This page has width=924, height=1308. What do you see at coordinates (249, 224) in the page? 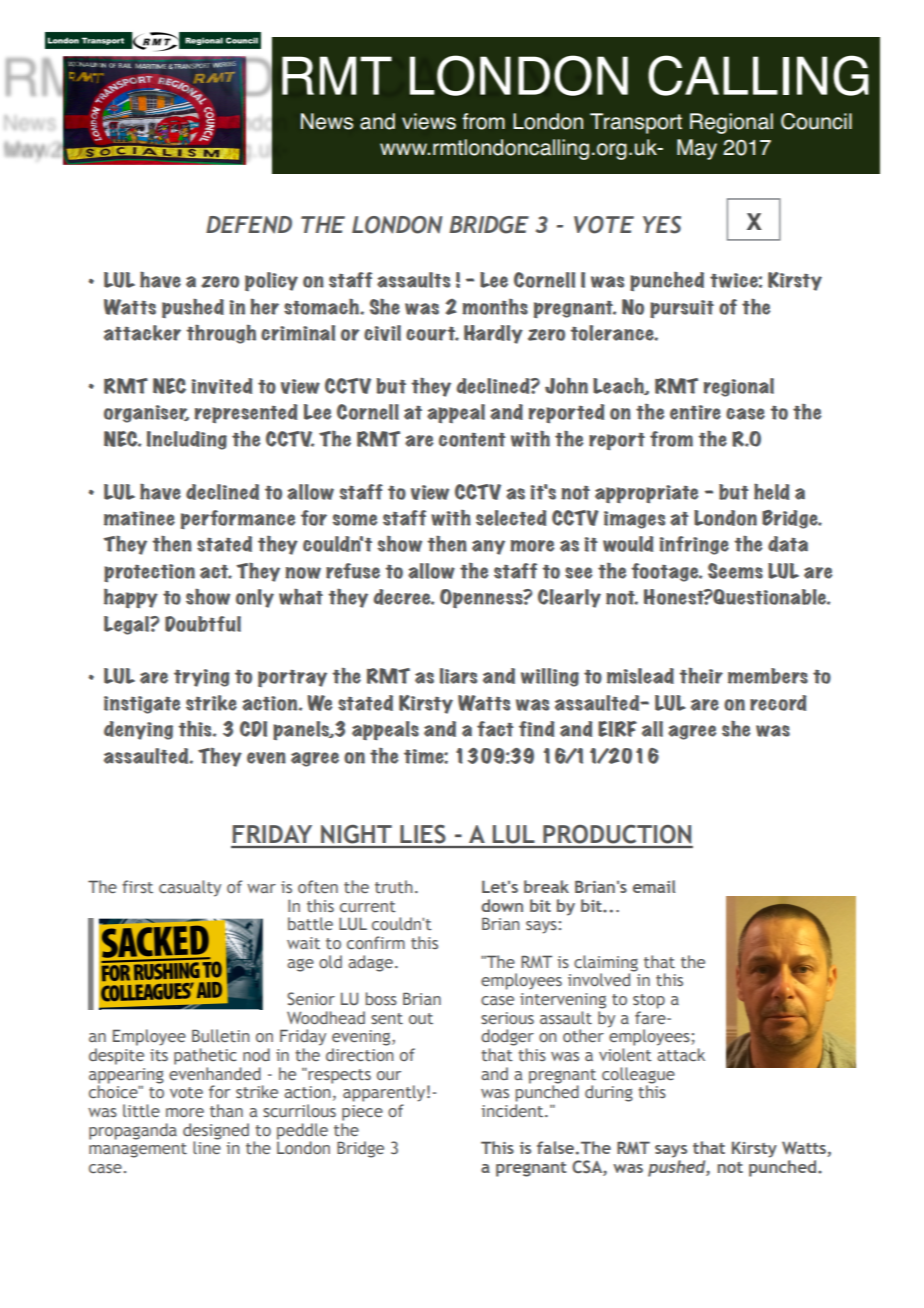
I see `DEFEND` at bounding box center [249, 224].
